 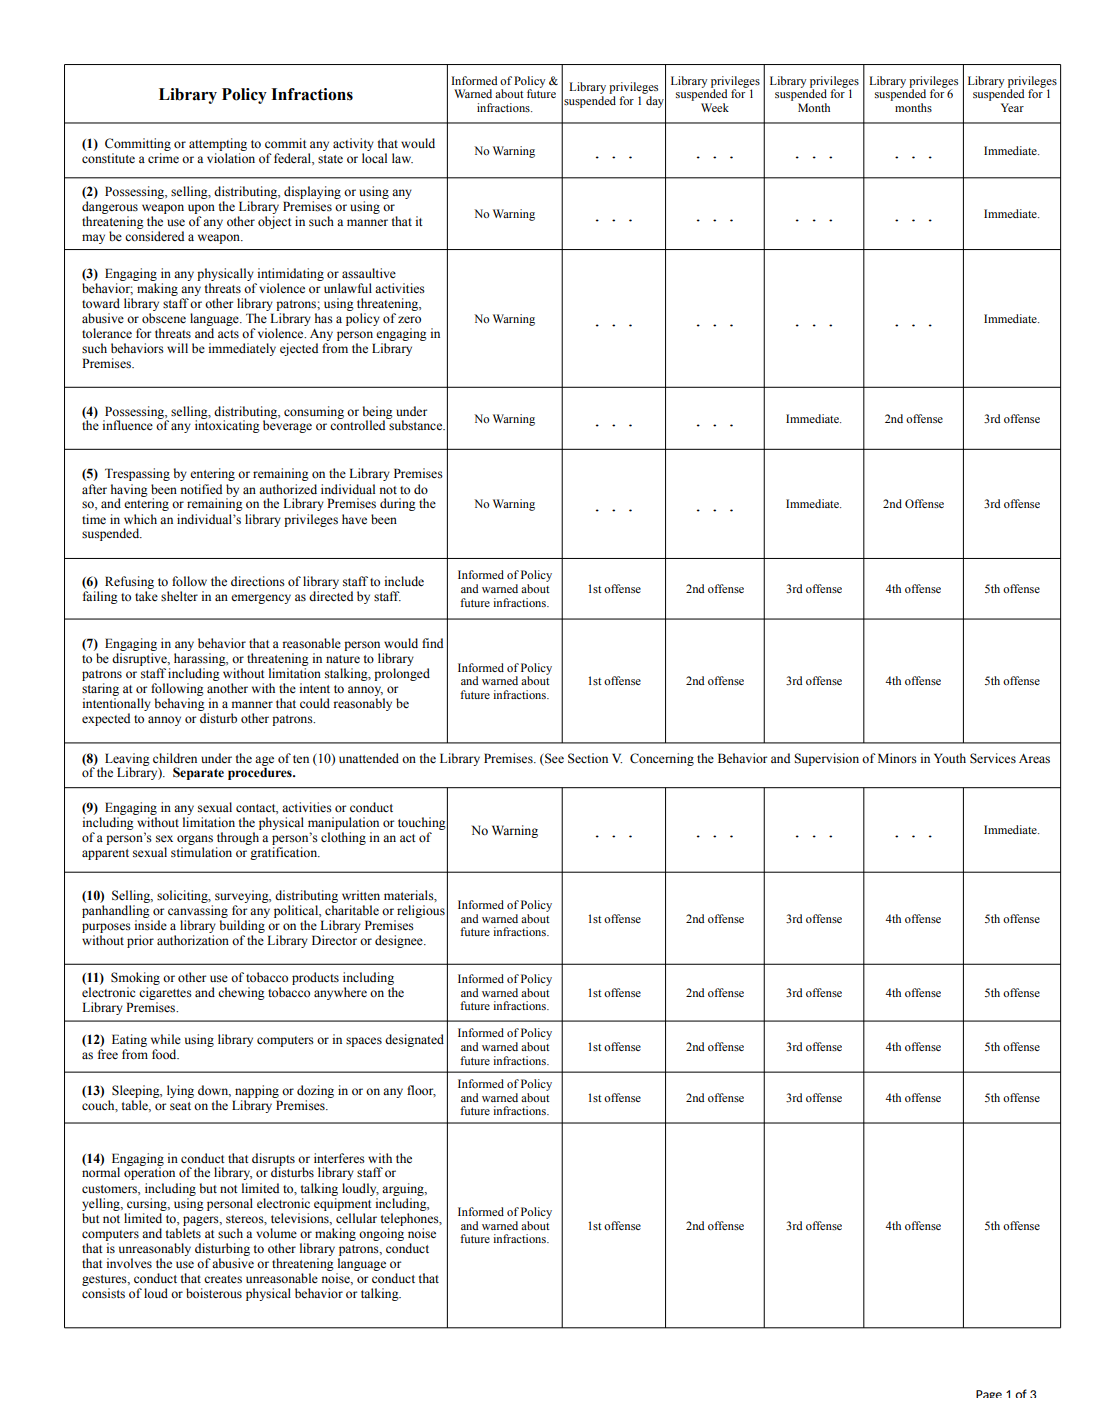 I want to click on Youth, so click(x=950, y=758).
